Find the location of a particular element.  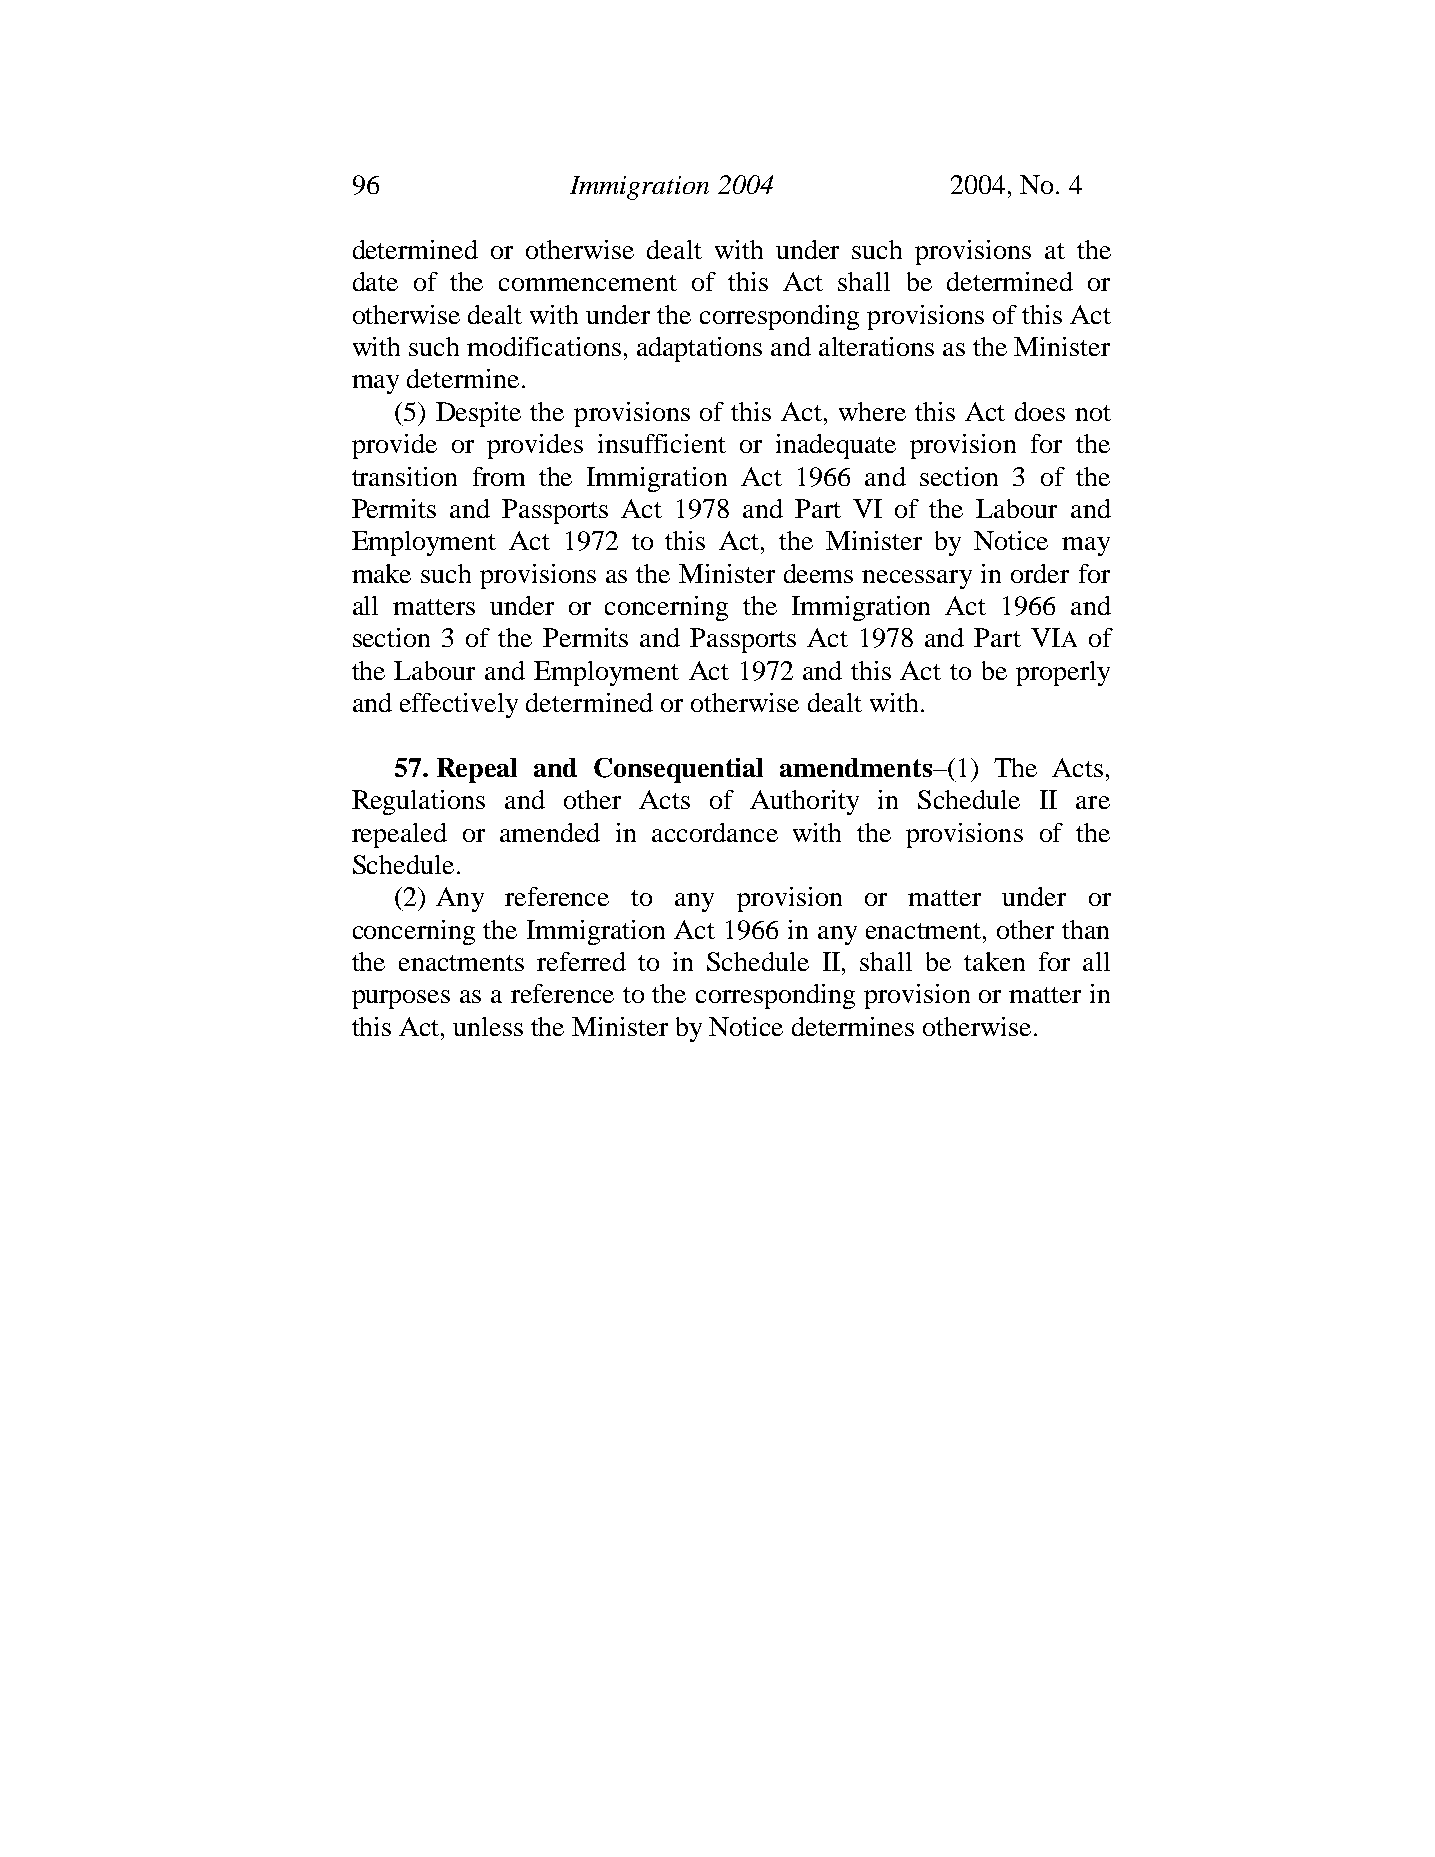

taken is located at coordinates (994, 961).
